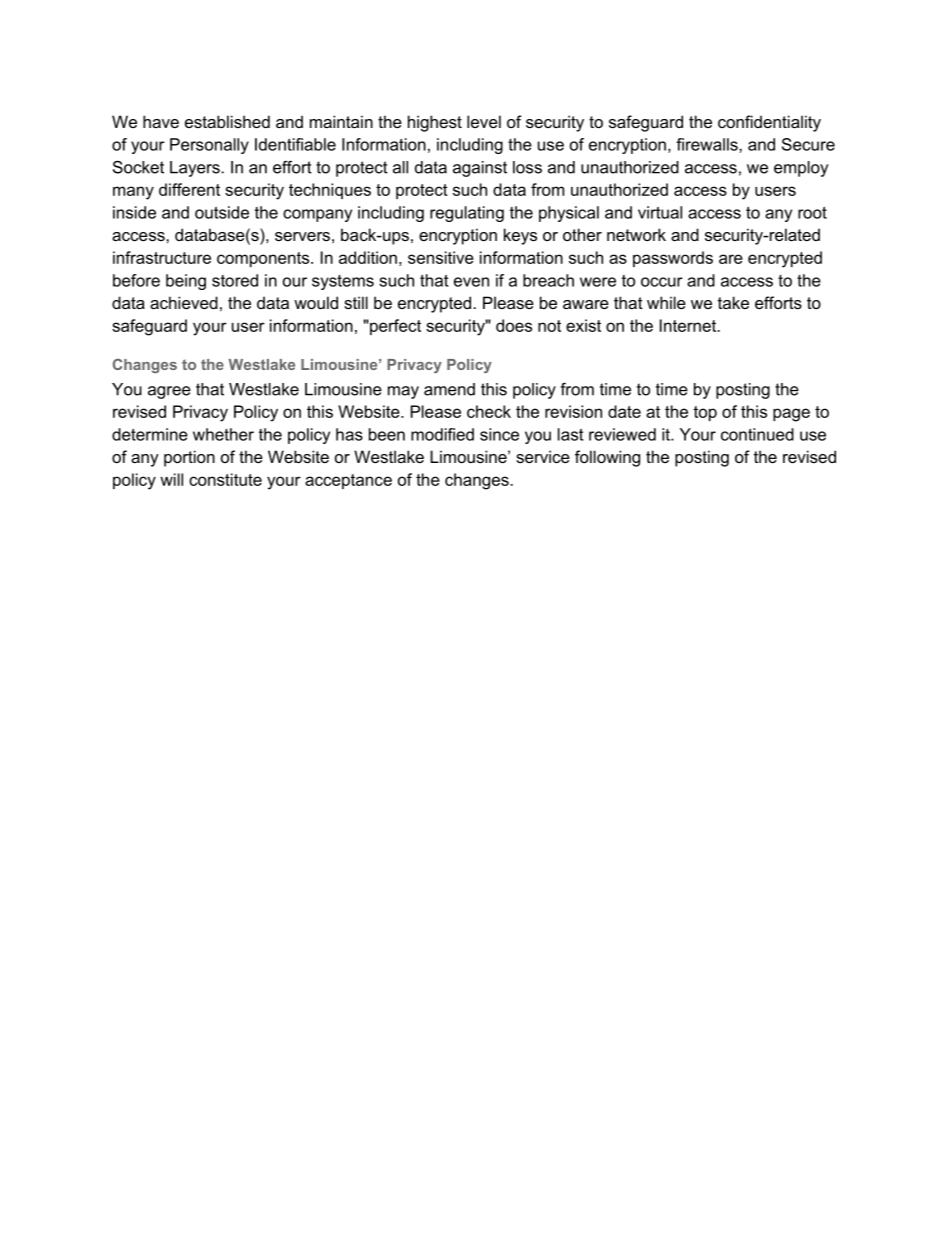 The image size is (952, 1233). What do you see at coordinates (769, 123) in the screenshot?
I see `confidentiality` at bounding box center [769, 123].
